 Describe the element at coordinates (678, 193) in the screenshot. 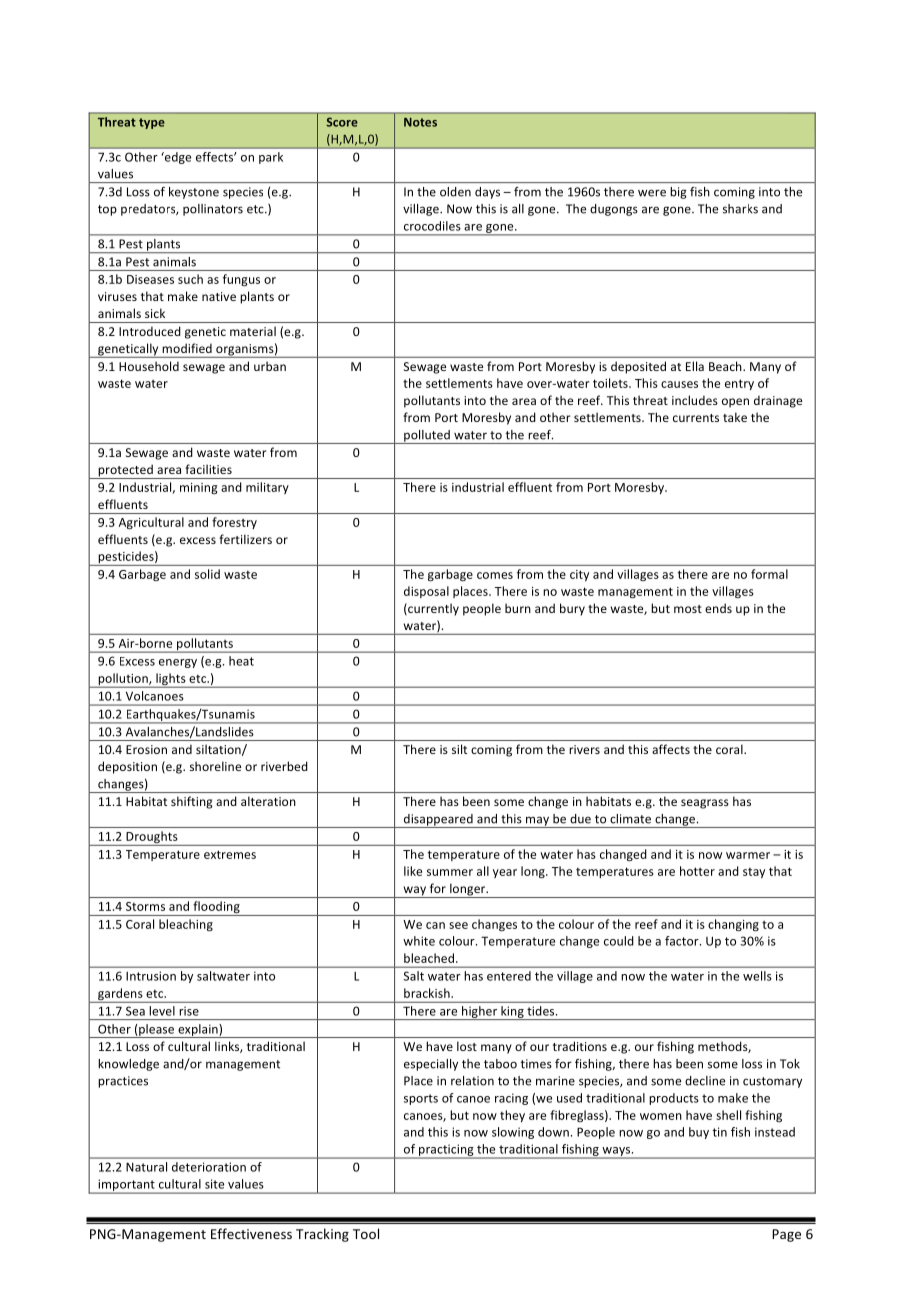

I see `big` at that location.
